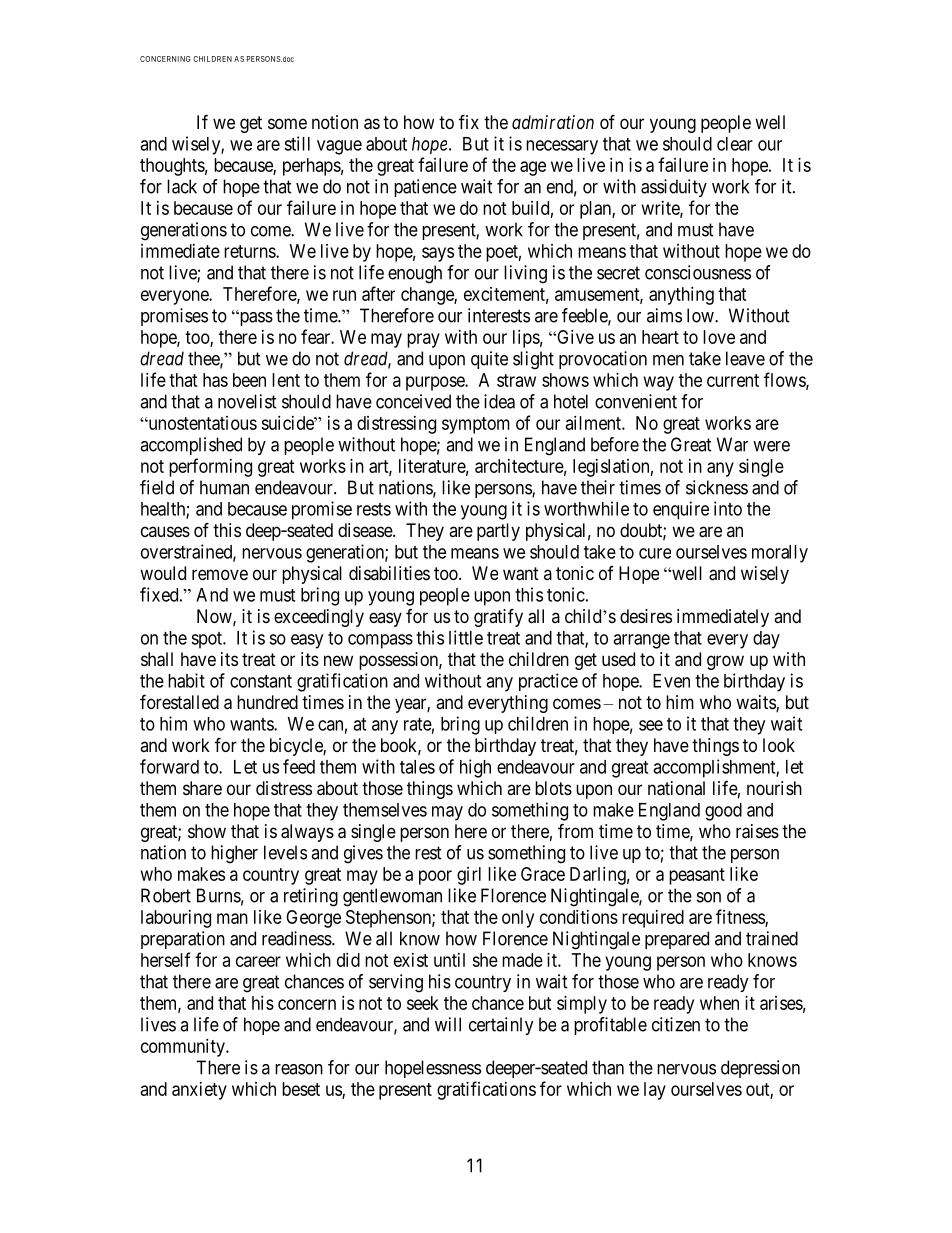 The image size is (952, 1233). Describe the element at coordinates (220, 574) in the image. I see `remove` at that location.
